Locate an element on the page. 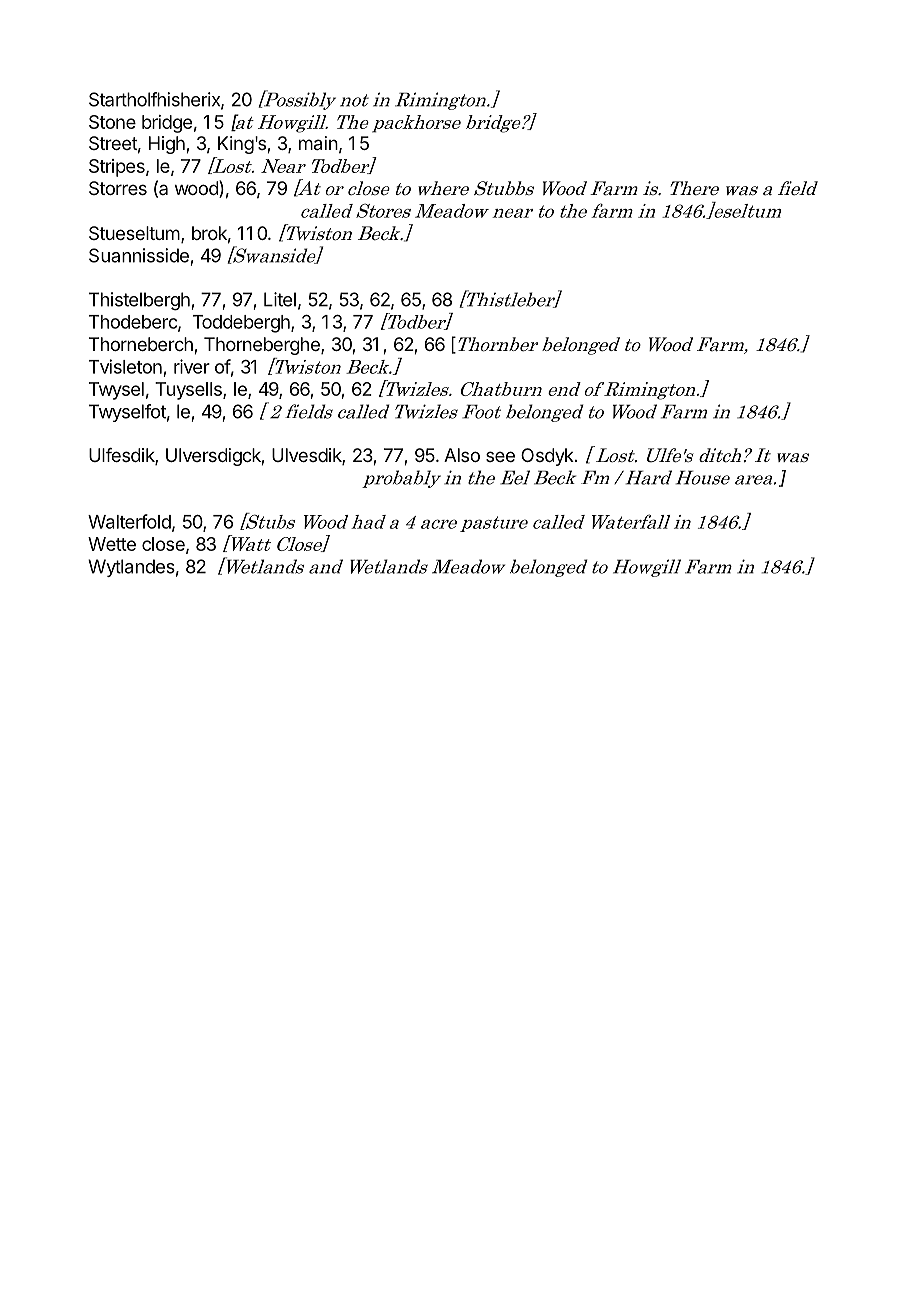  see is located at coordinates (500, 456).
